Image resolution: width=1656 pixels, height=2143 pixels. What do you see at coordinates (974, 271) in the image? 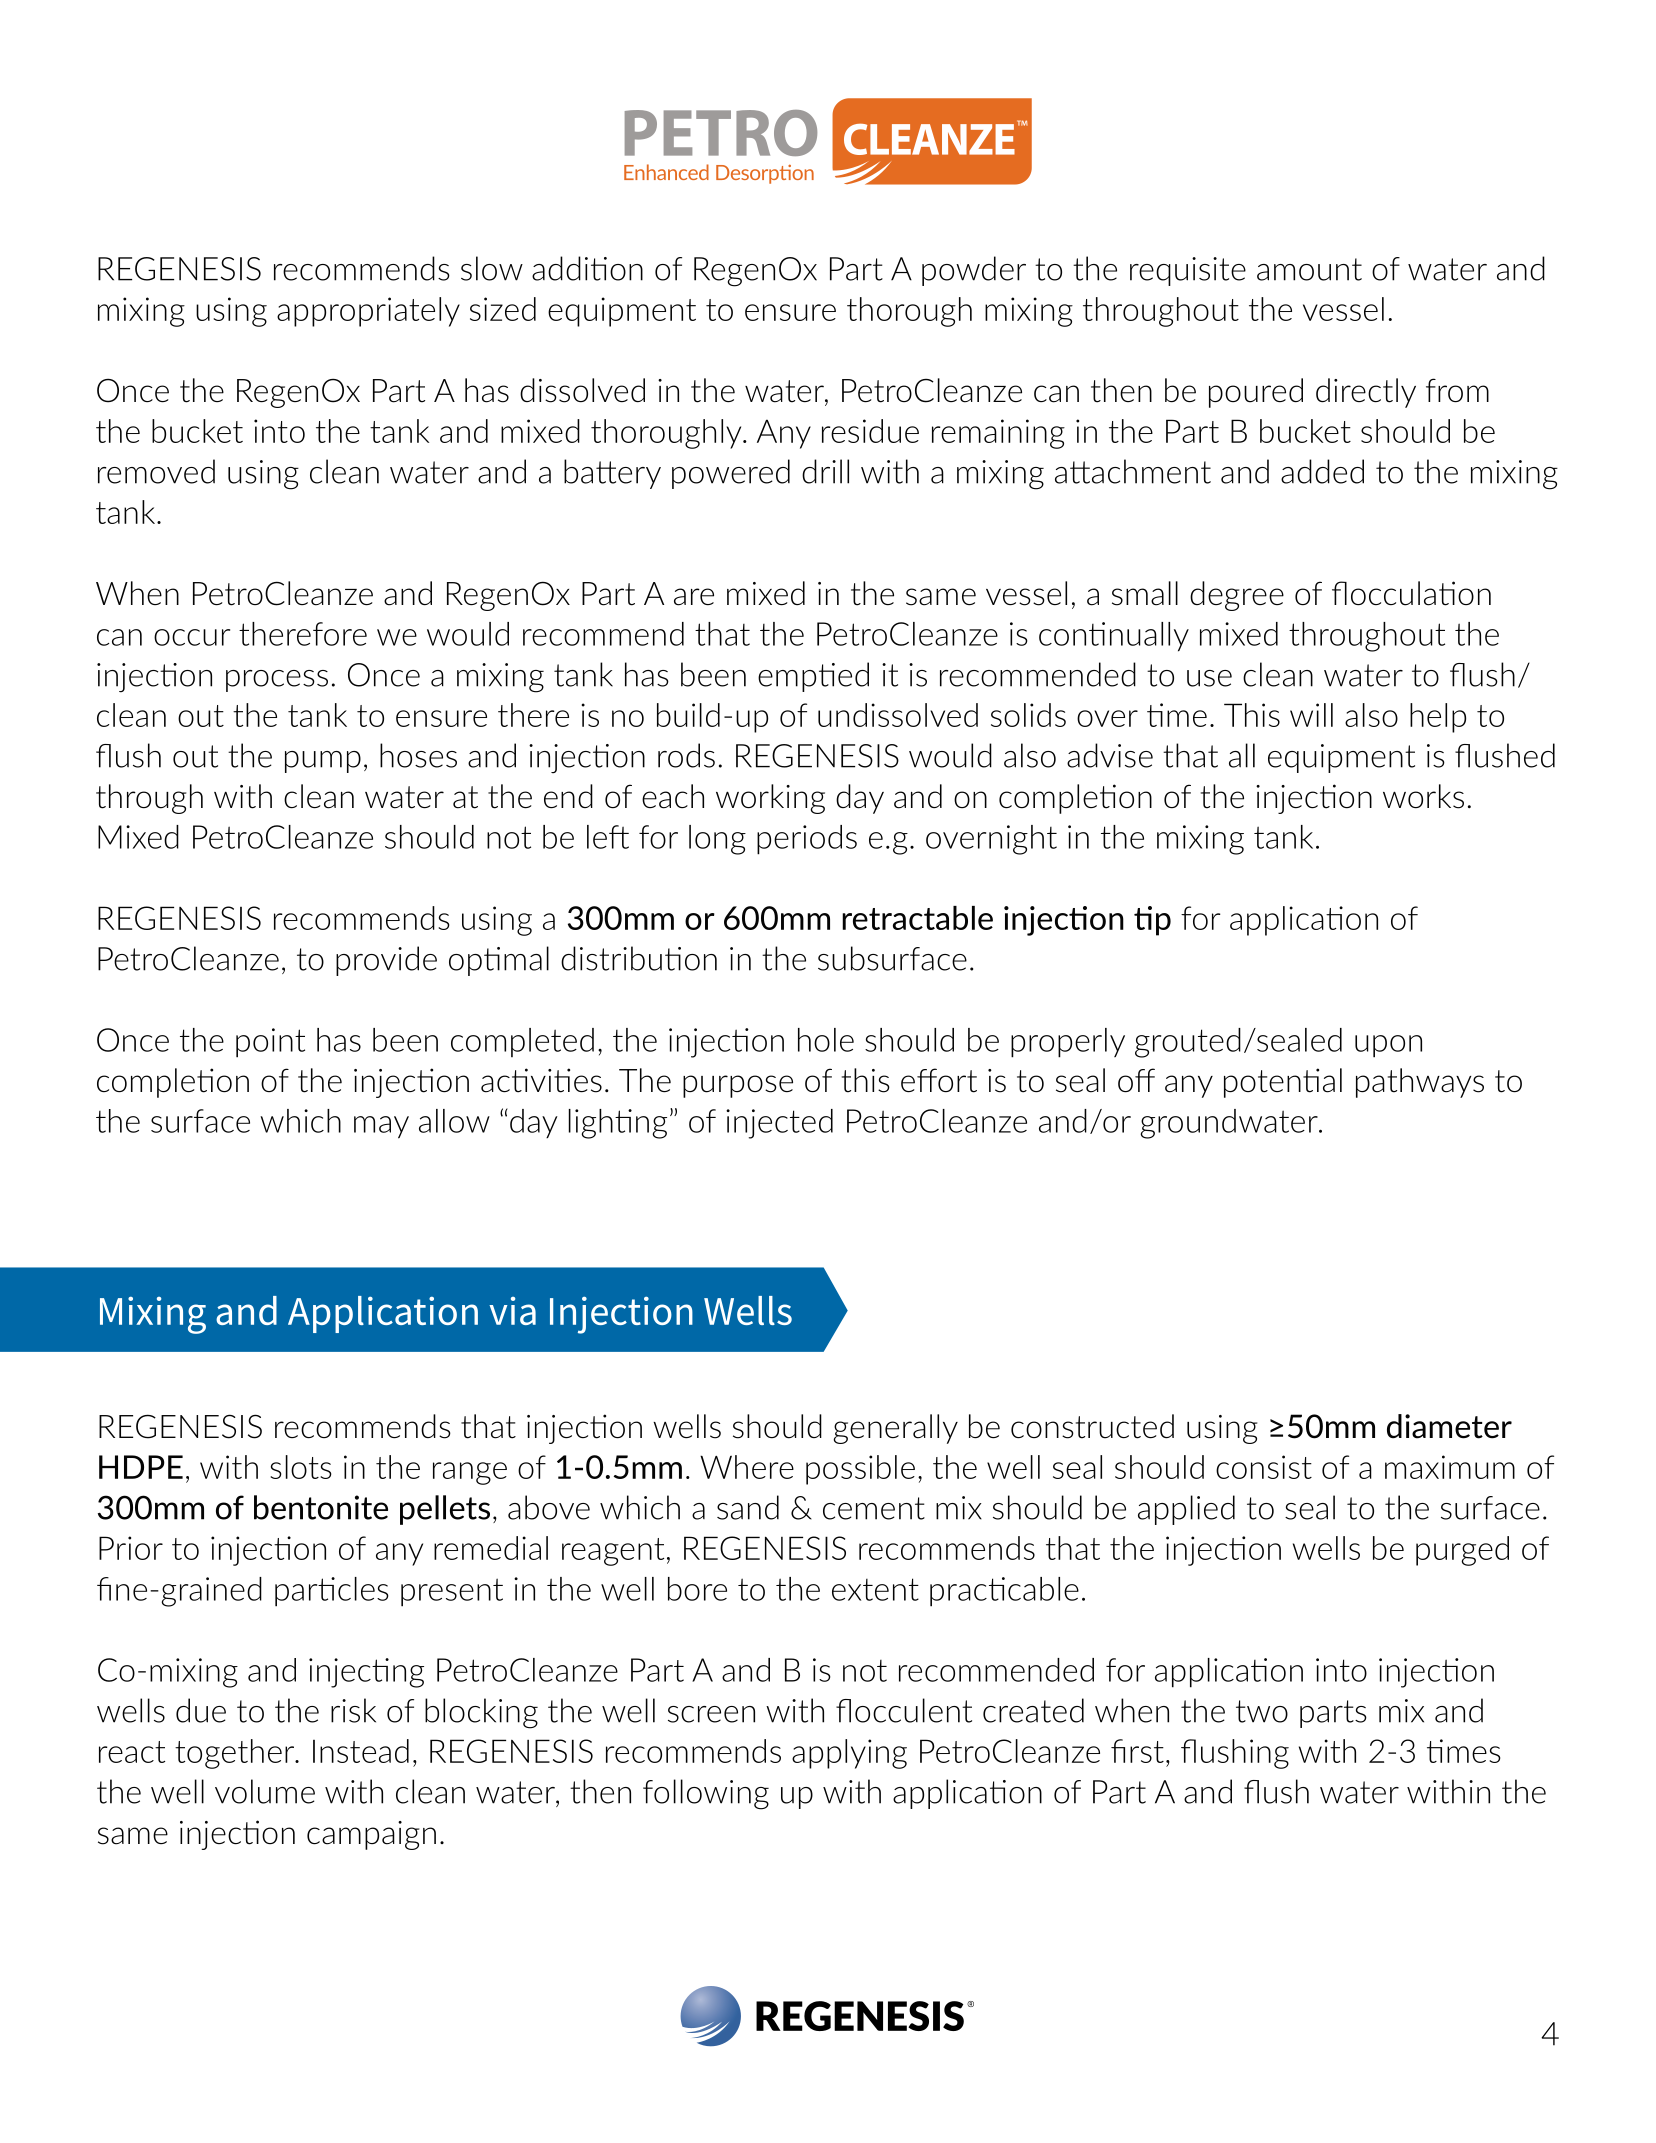
I see `powder` at bounding box center [974, 271].
